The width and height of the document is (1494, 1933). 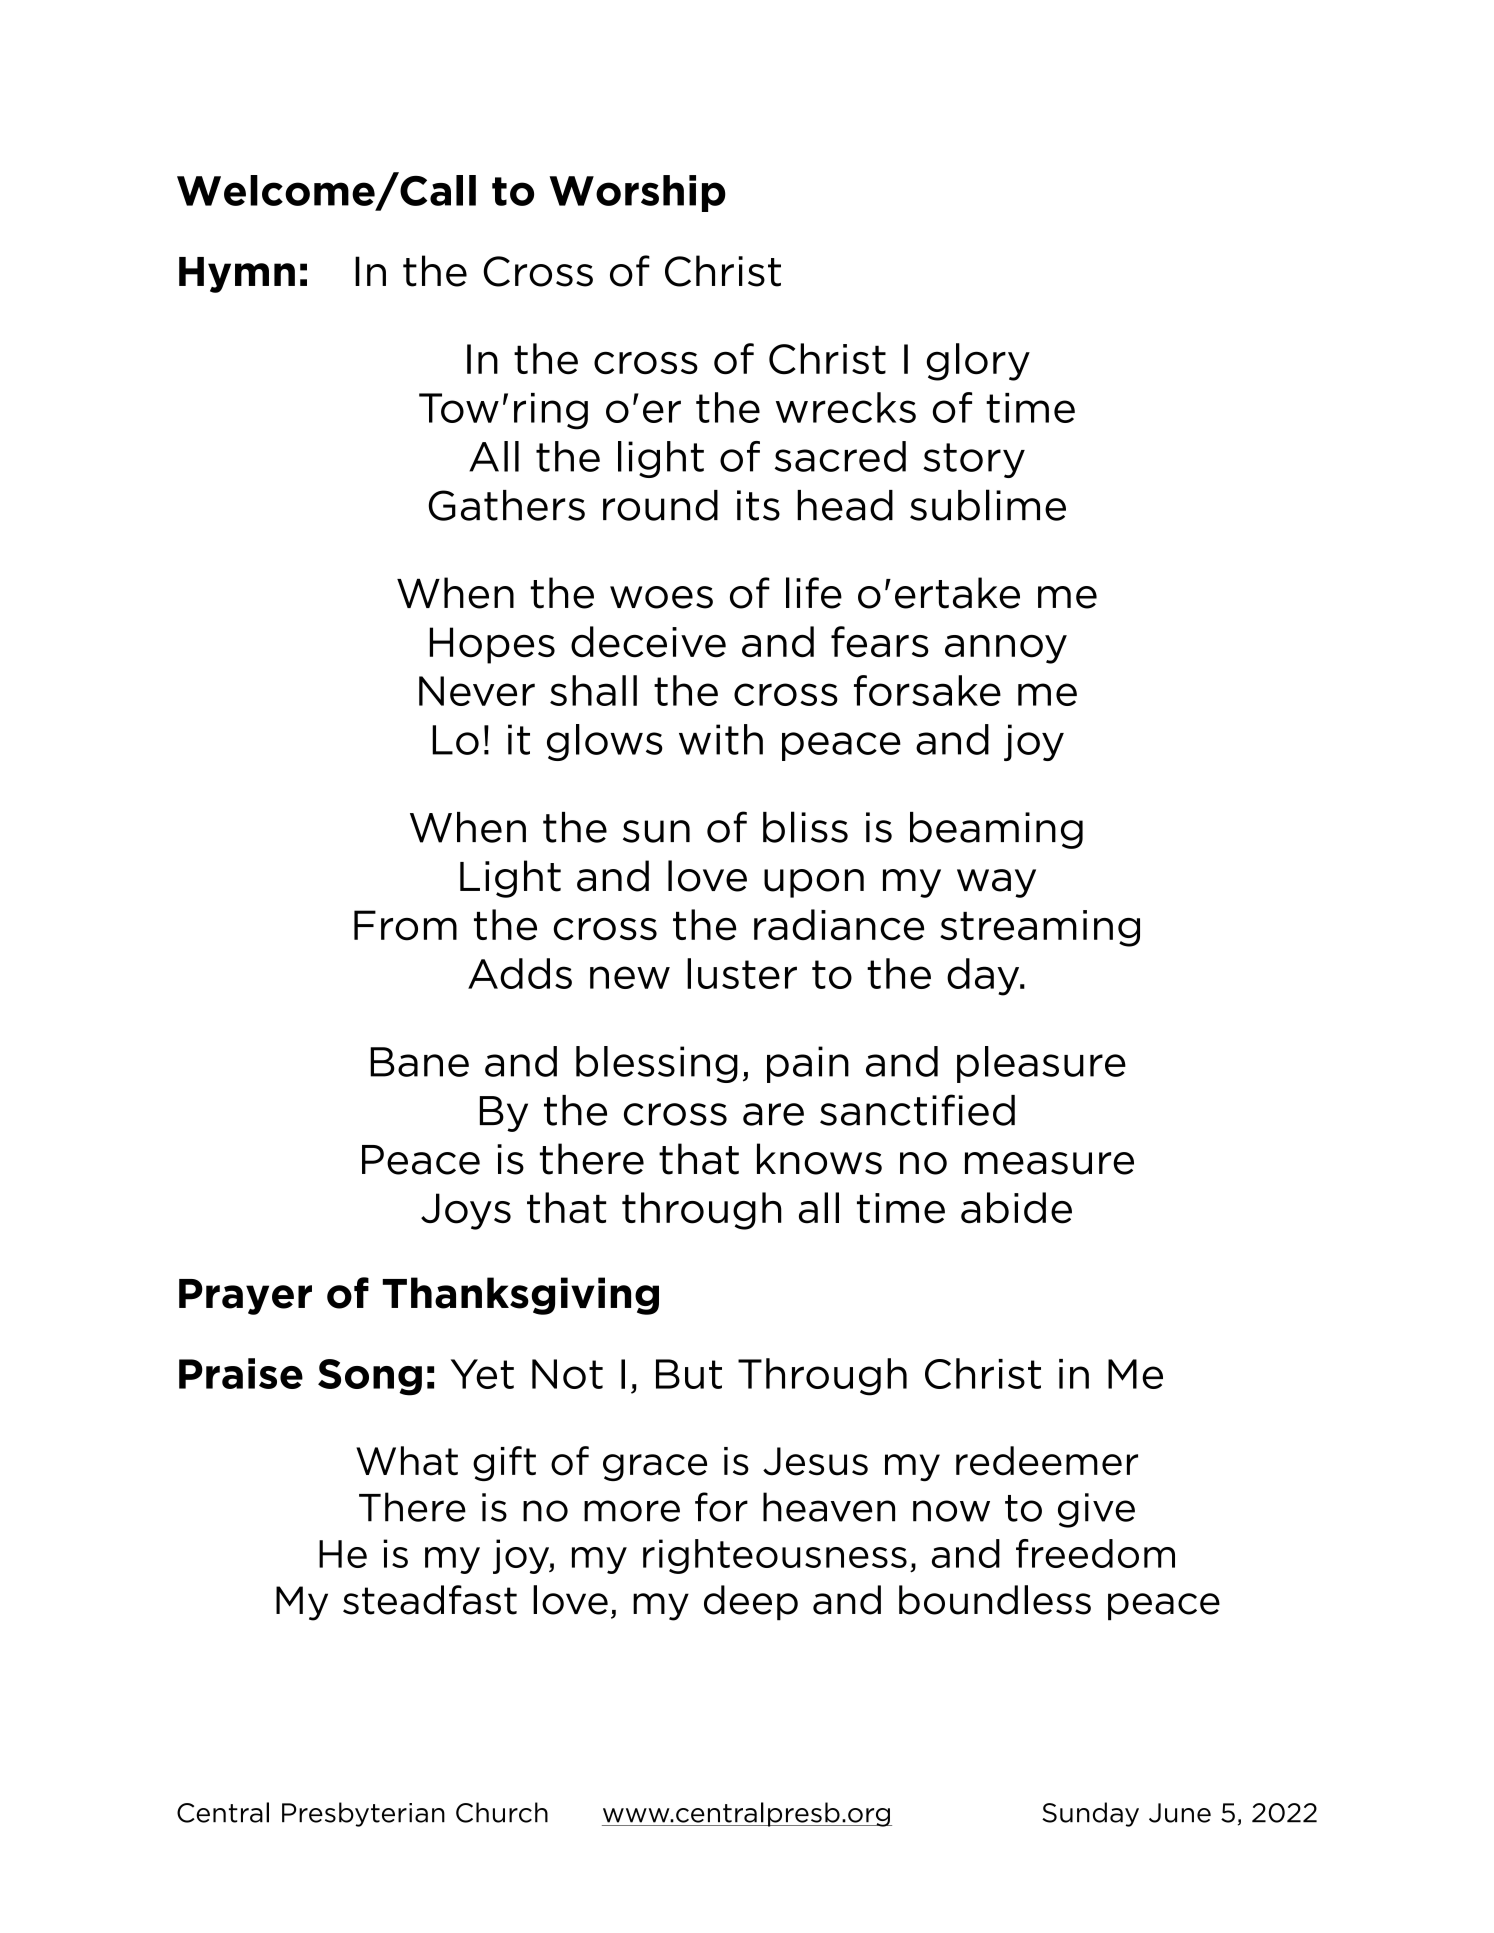 I want to click on But, so click(x=689, y=1374).
